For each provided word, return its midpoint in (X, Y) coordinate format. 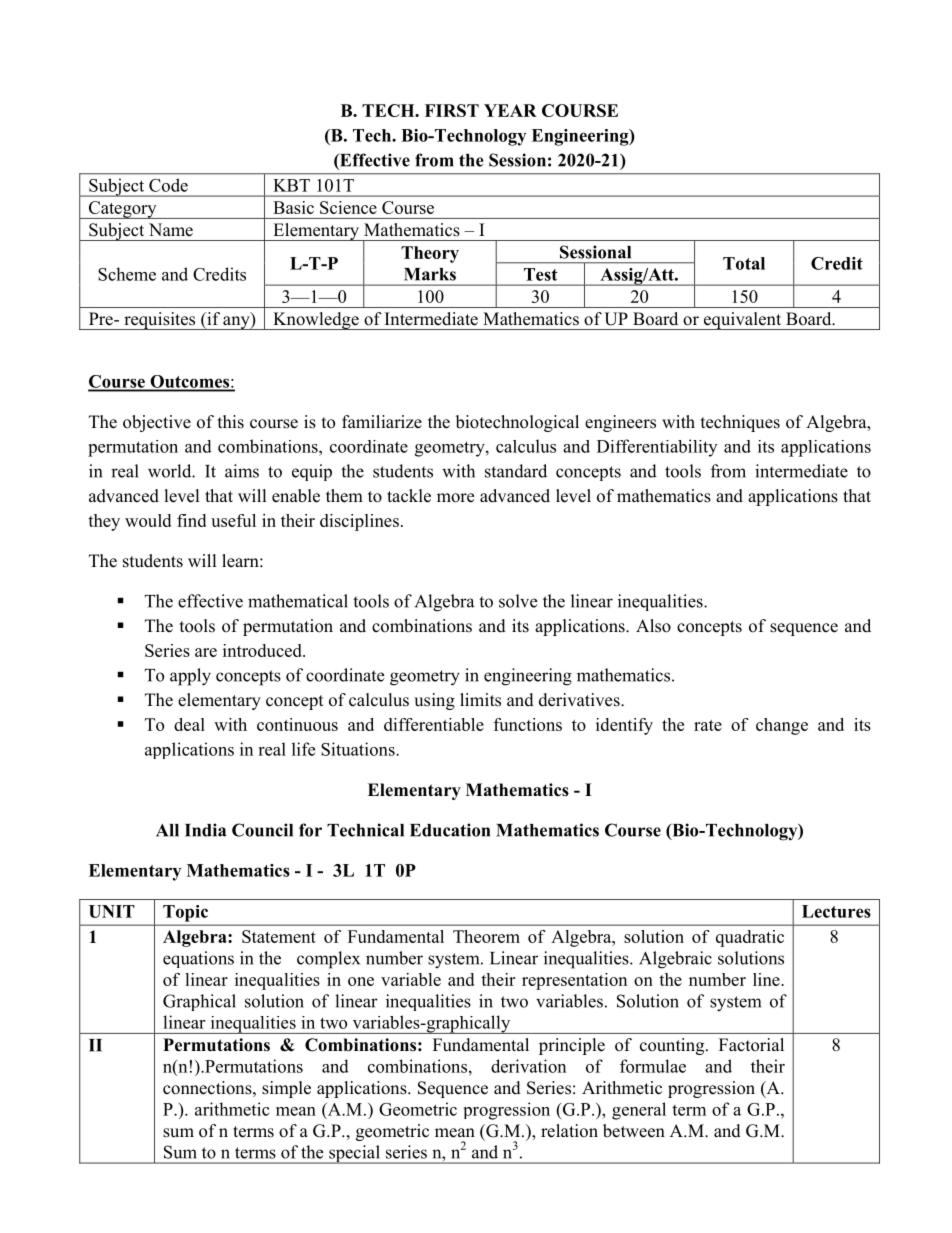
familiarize (382, 422)
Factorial (751, 1045)
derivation (528, 1066)
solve (518, 601)
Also (653, 626)
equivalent (743, 321)
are (206, 652)
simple (286, 1089)
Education (450, 830)
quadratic (750, 938)
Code (168, 185)
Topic (185, 913)
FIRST (452, 110)
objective (157, 423)
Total (744, 263)
